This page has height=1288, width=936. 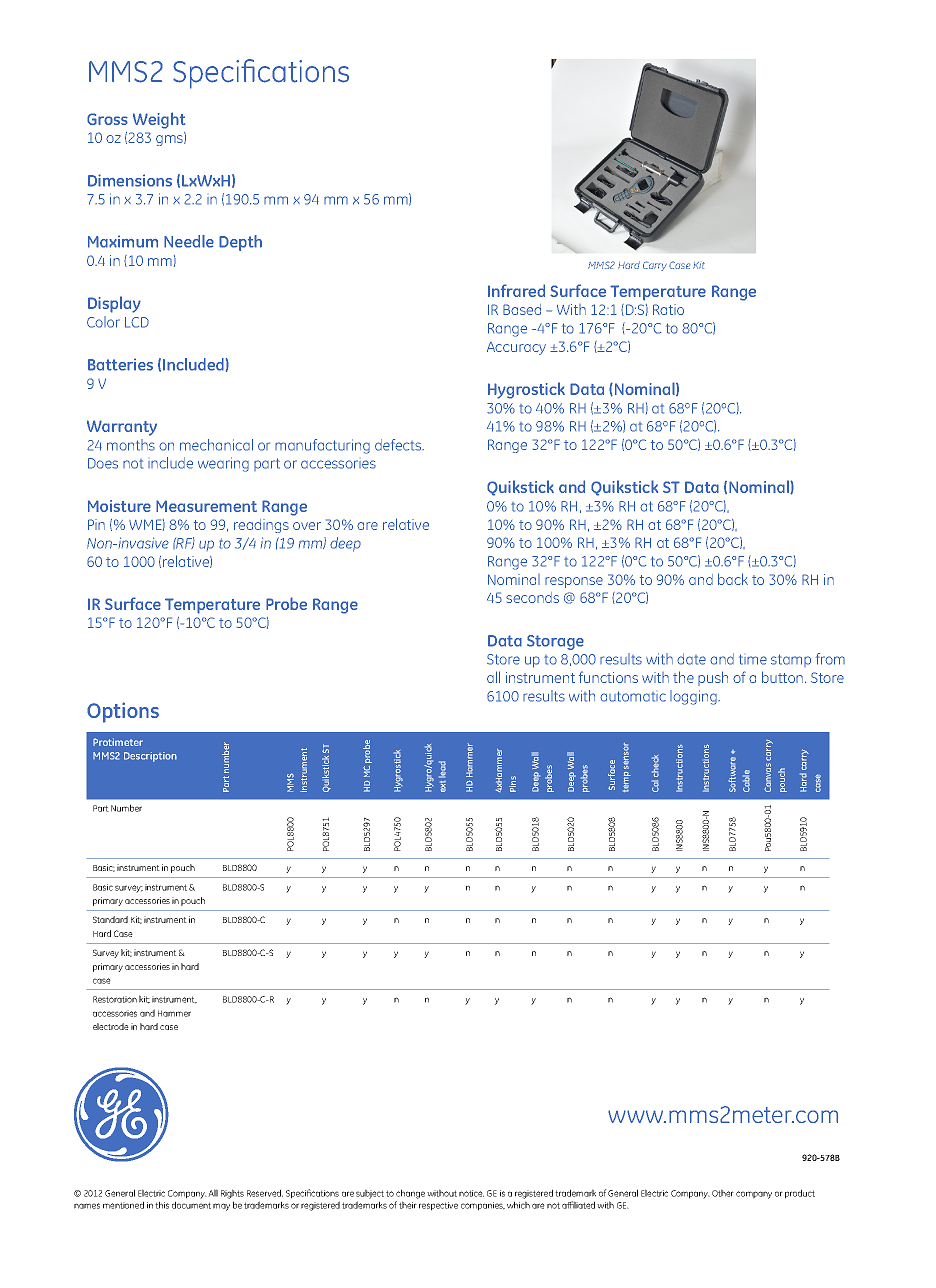 I want to click on notice, so click(x=471, y=1193).
